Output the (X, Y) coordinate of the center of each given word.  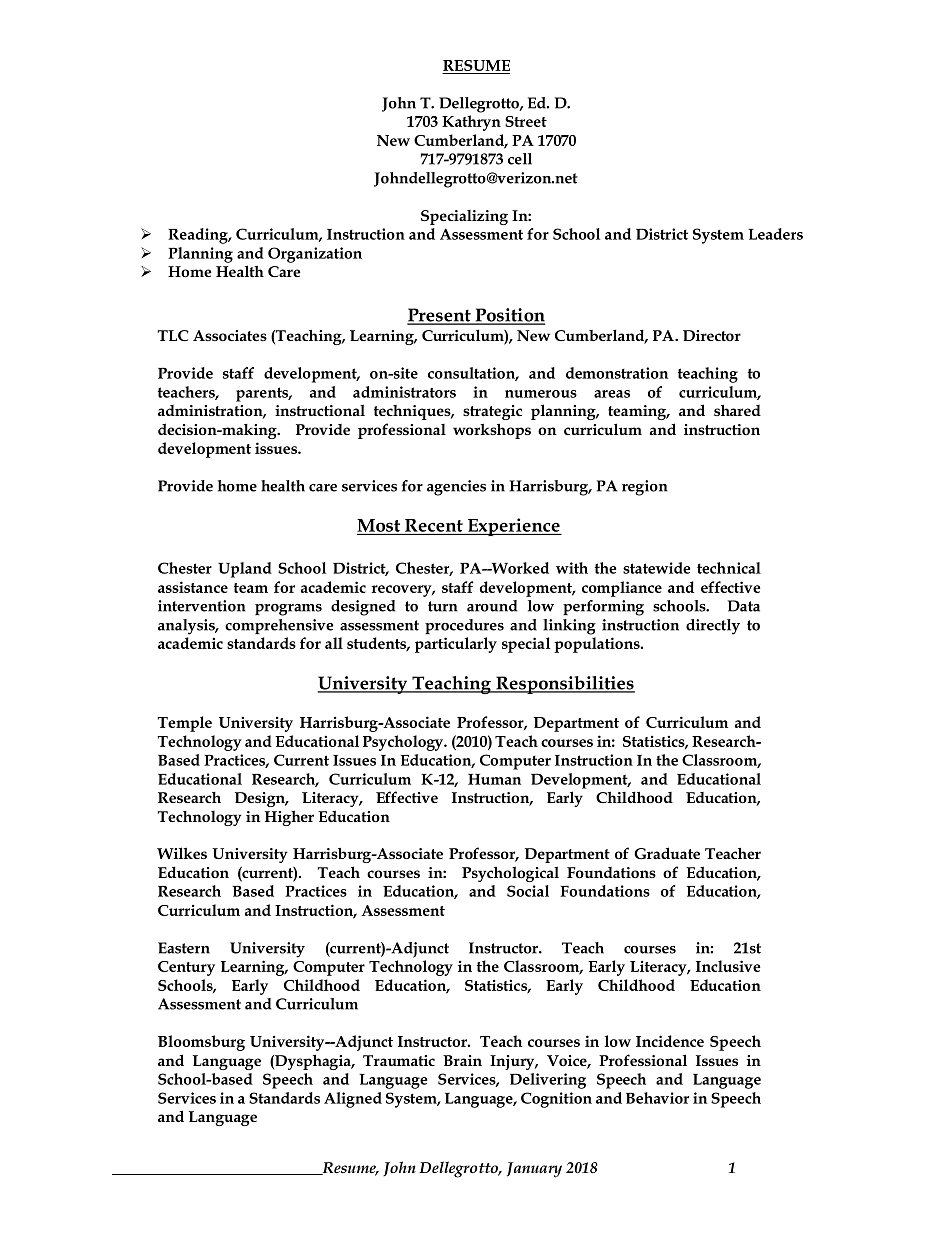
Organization (315, 255)
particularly (456, 645)
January (534, 1170)
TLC (173, 335)
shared (737, 410)
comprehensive (279, 626)
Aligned (353, 1100)
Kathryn (471, 123)
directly (713, 627)
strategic (492, 412)
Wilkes (182, 853)
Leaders (775, 234)
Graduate (667, 853)
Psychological (510, 874)
